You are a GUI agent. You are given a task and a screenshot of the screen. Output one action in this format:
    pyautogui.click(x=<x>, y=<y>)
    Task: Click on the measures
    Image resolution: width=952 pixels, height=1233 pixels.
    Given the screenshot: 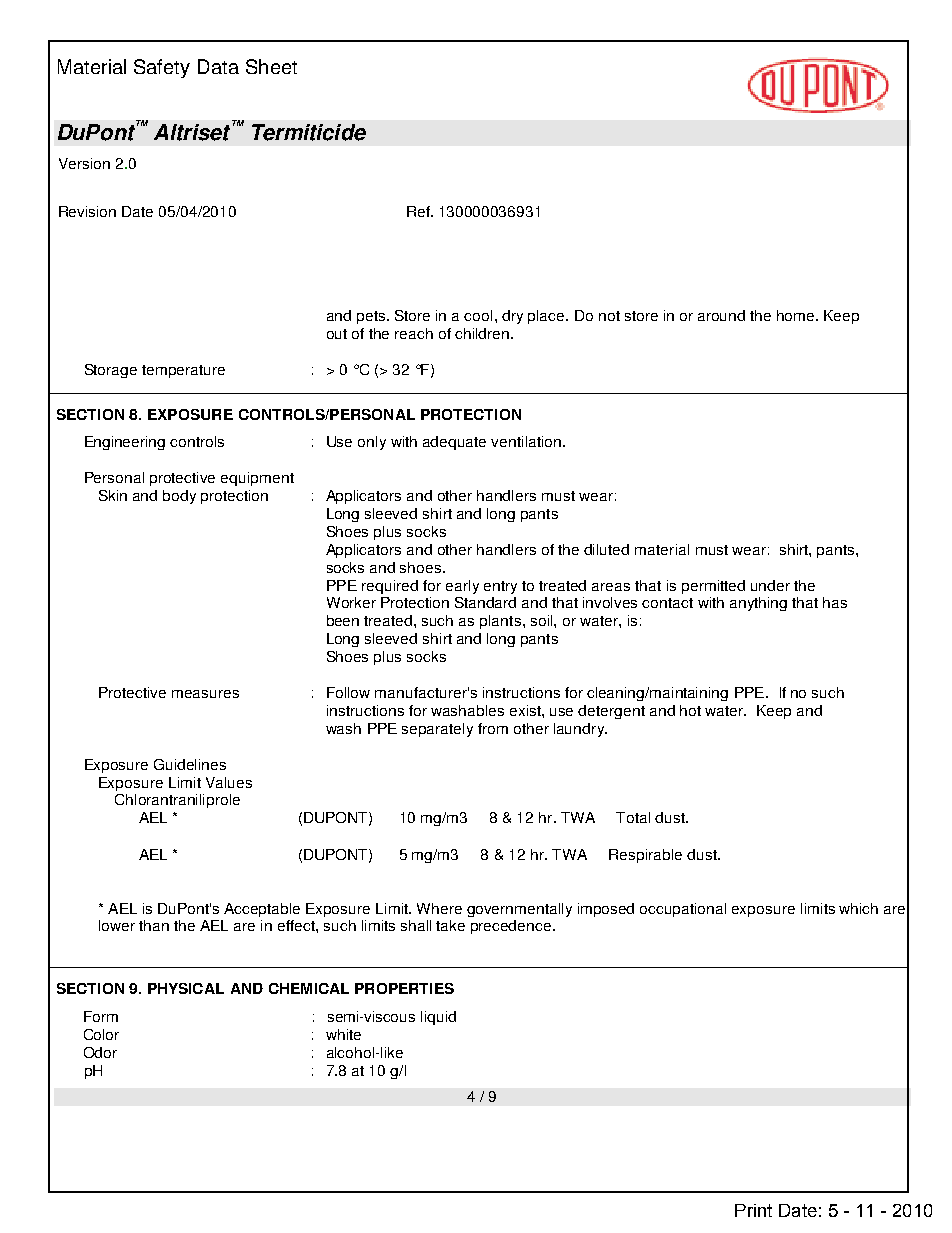 What is the action you would take?
    pyautogui.click(x=205, y=694)
